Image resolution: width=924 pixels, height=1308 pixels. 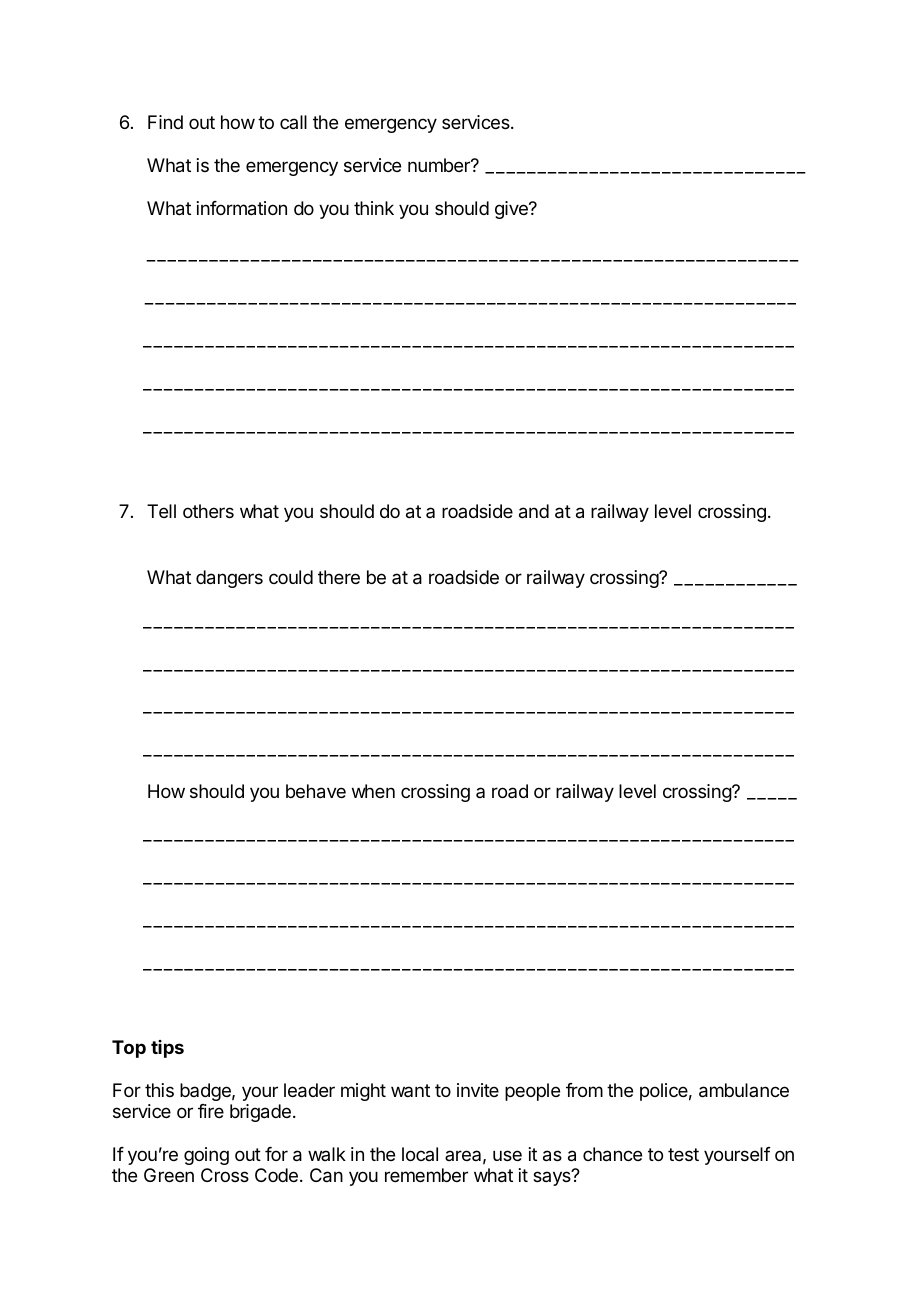 I want to click on going, so click(x=206, y=1156).
